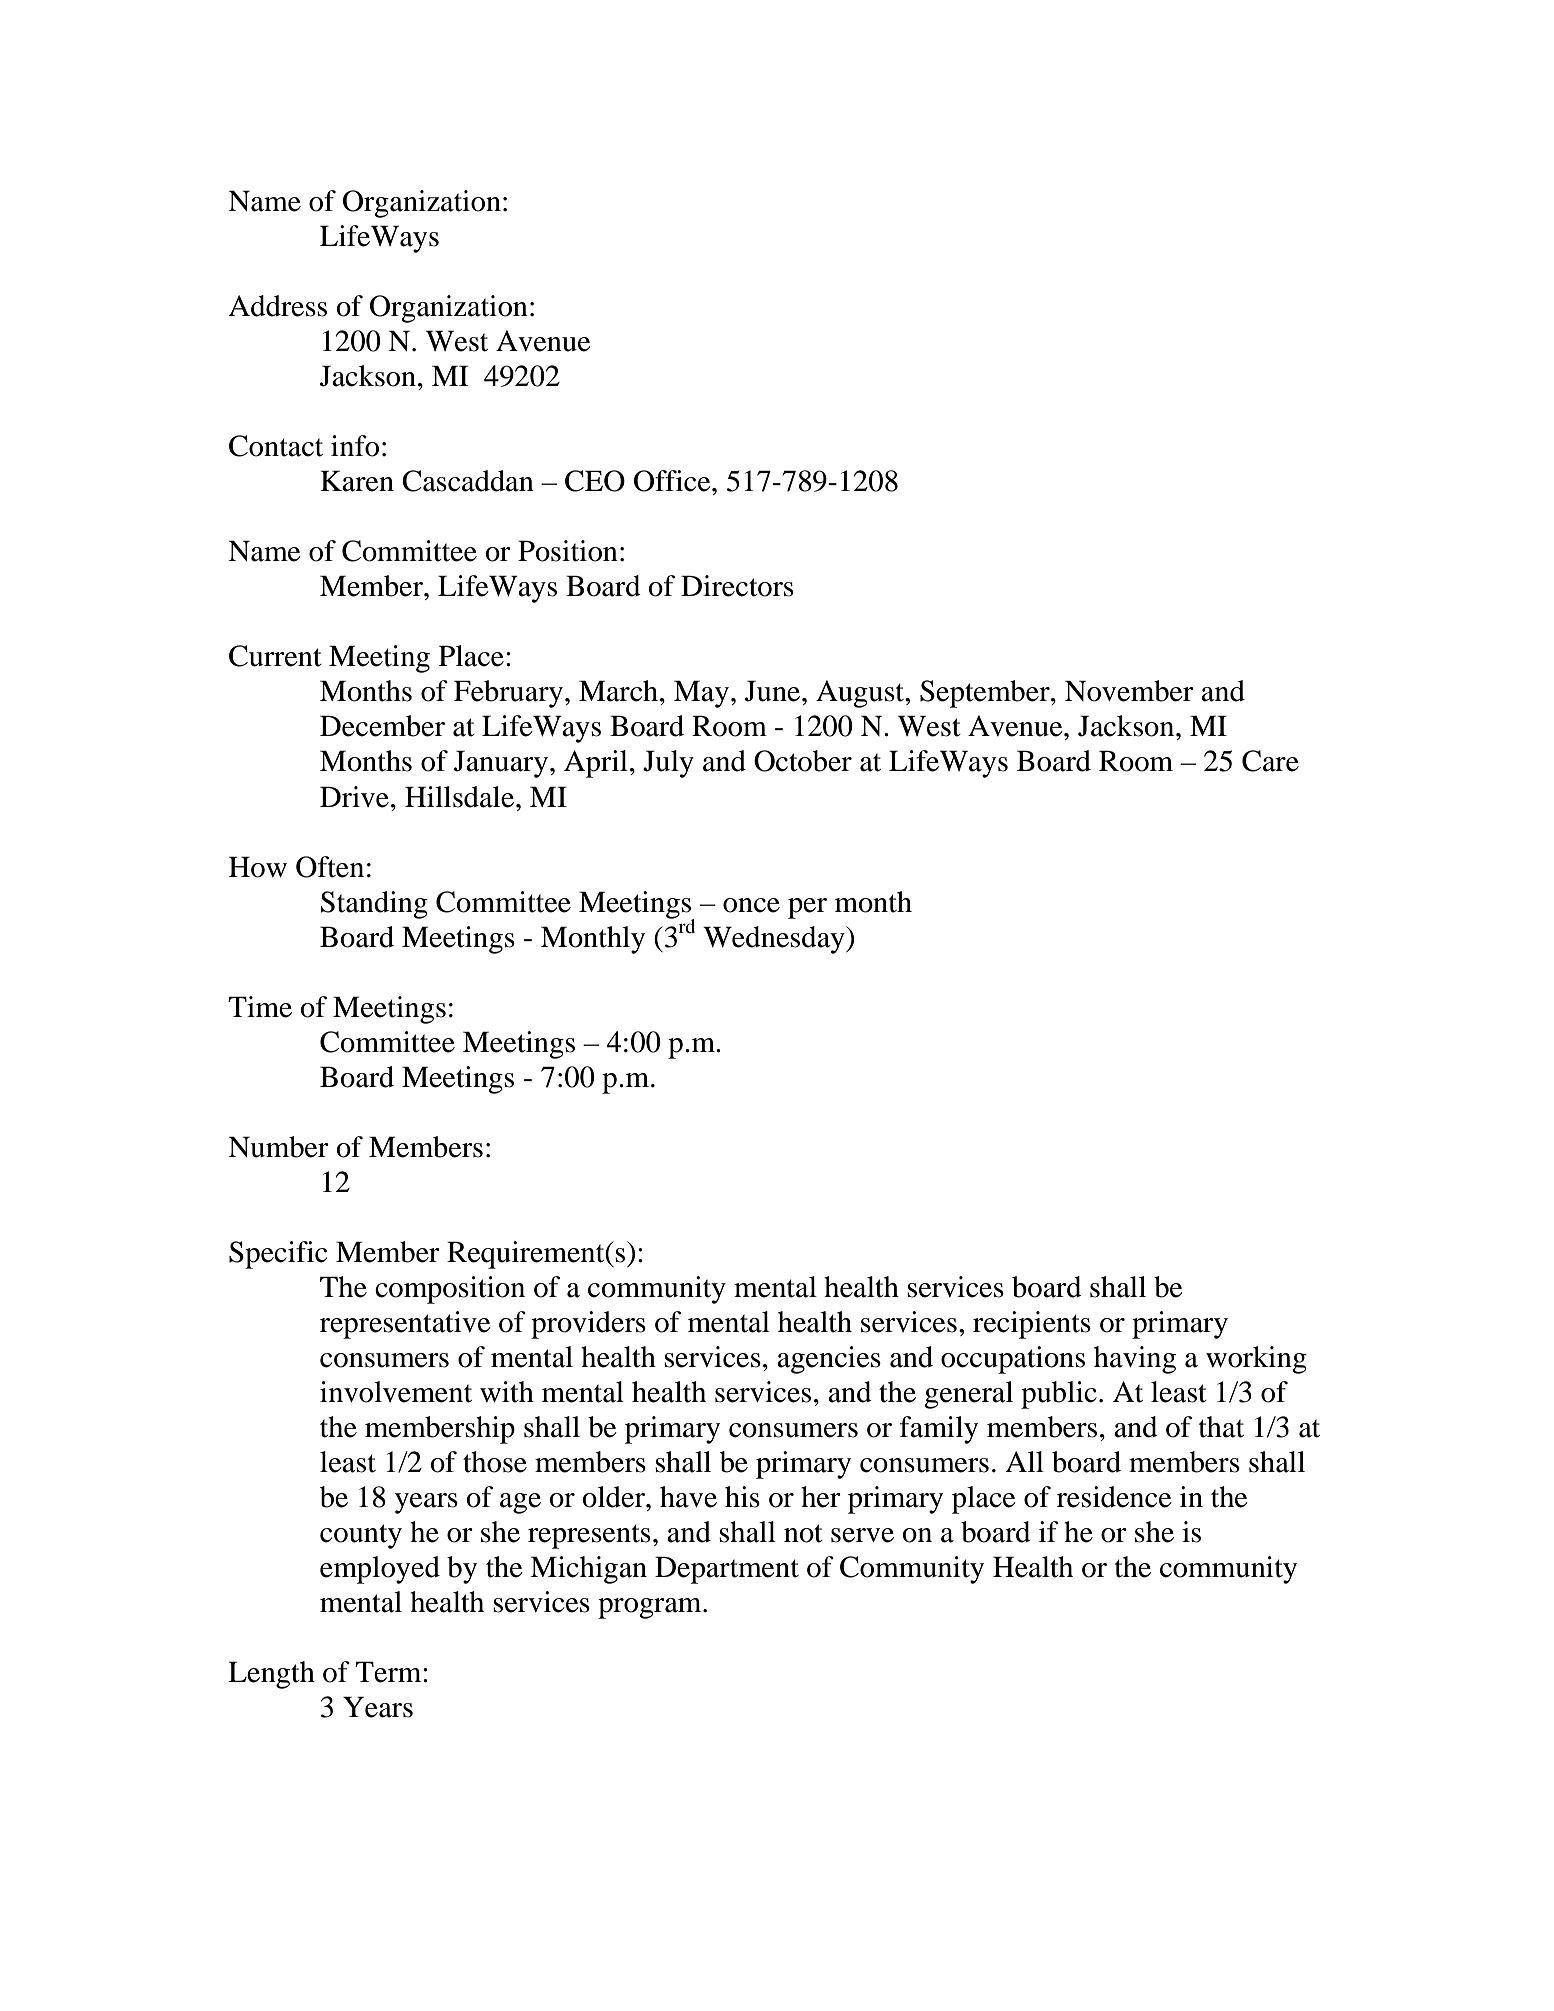 The height and width of the page is (2011, 1554). I want to click on Time, so click(260, 1007).
